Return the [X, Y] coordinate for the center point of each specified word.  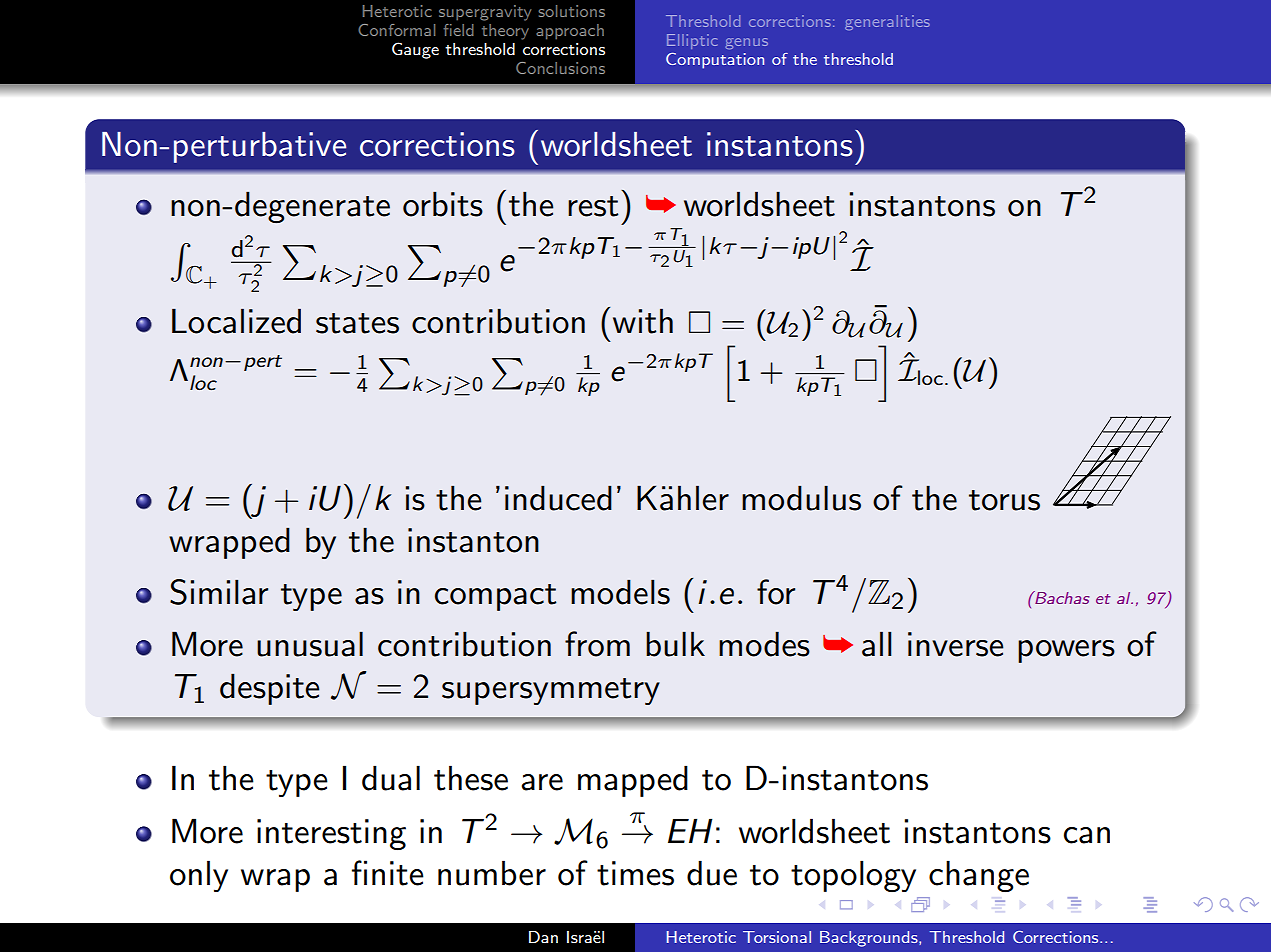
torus [1004, 500]
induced [558, 498]
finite [388, 873]
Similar [219, 592]
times [635, 873]
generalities [887, 22]
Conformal [396, 30]
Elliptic [692, 41]
